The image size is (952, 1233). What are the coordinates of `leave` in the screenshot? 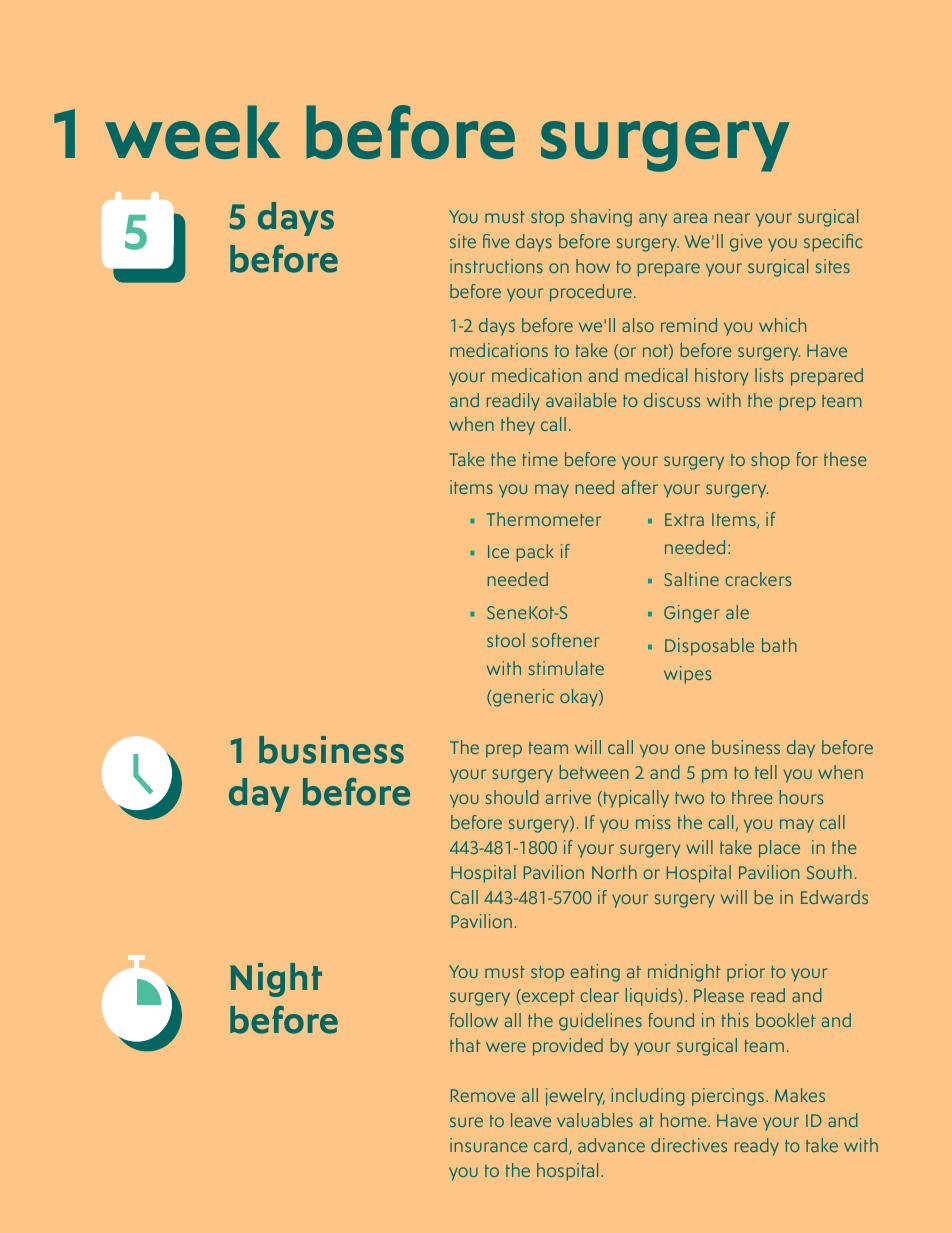 It's located at (531, 1120).
